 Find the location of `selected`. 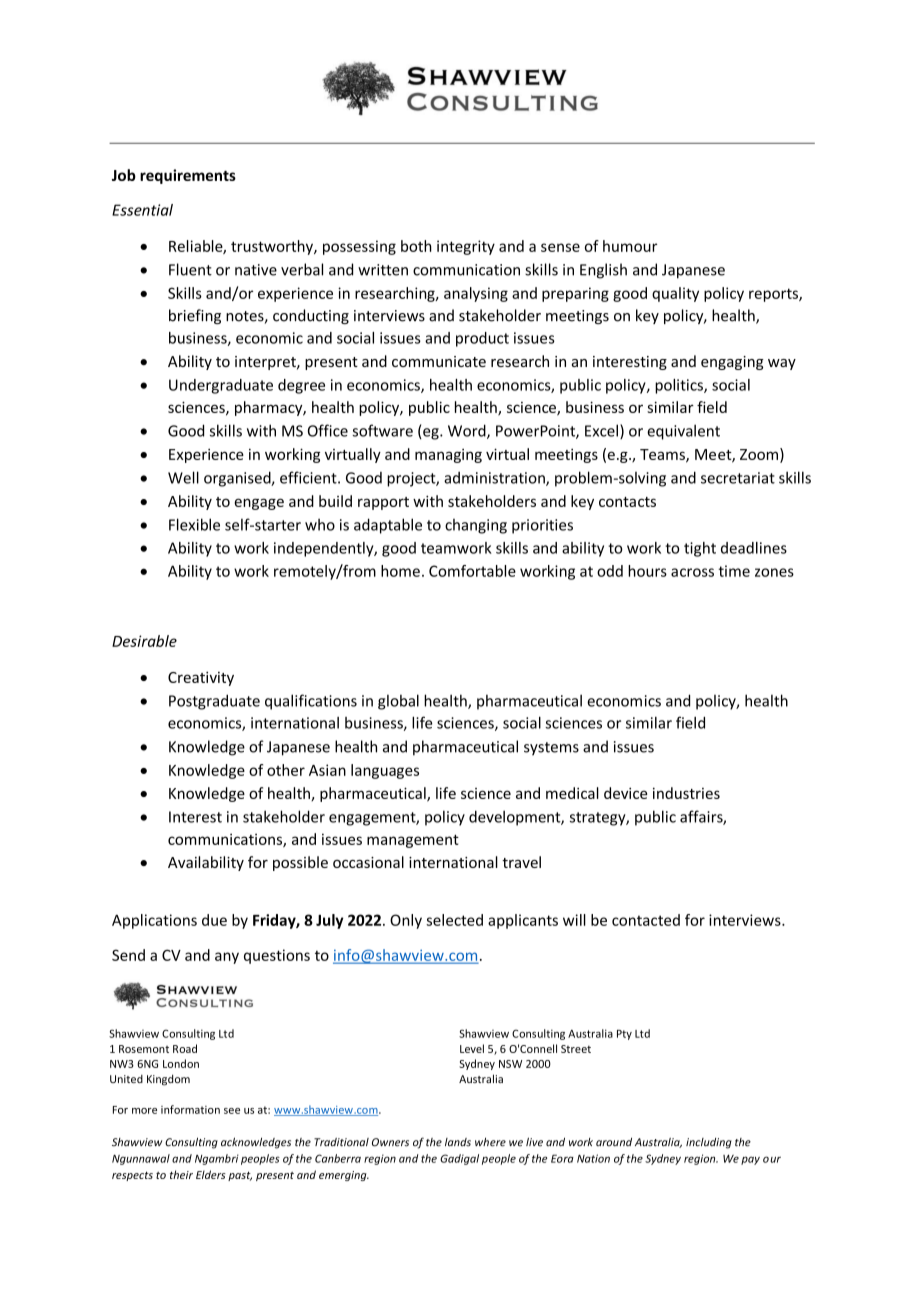

selected is located at coordinates (454, 920).
